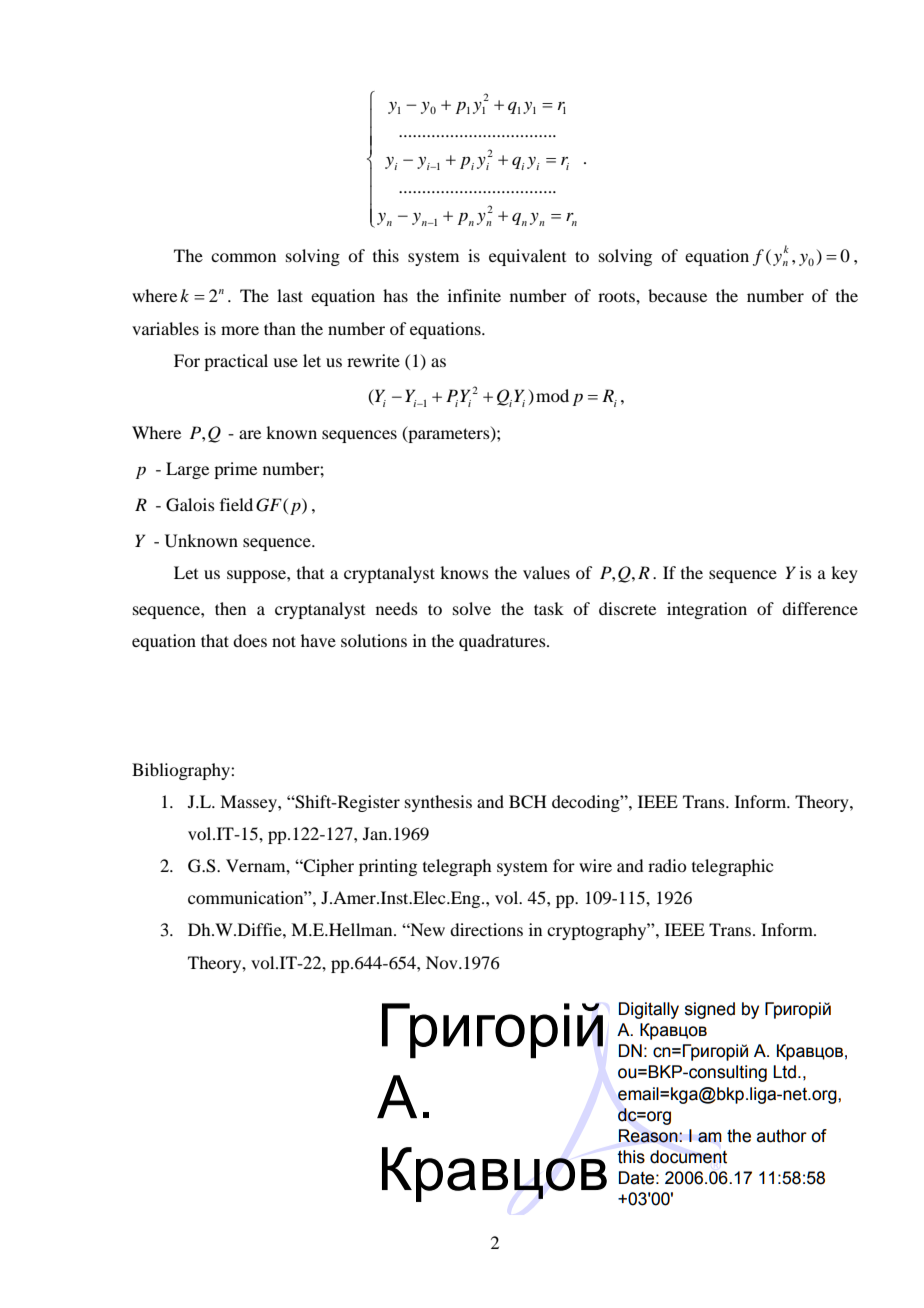 This document has width=924, height=1308. Describe the element at coordinates (472, 608) in the document. I see `solve` at that location.
